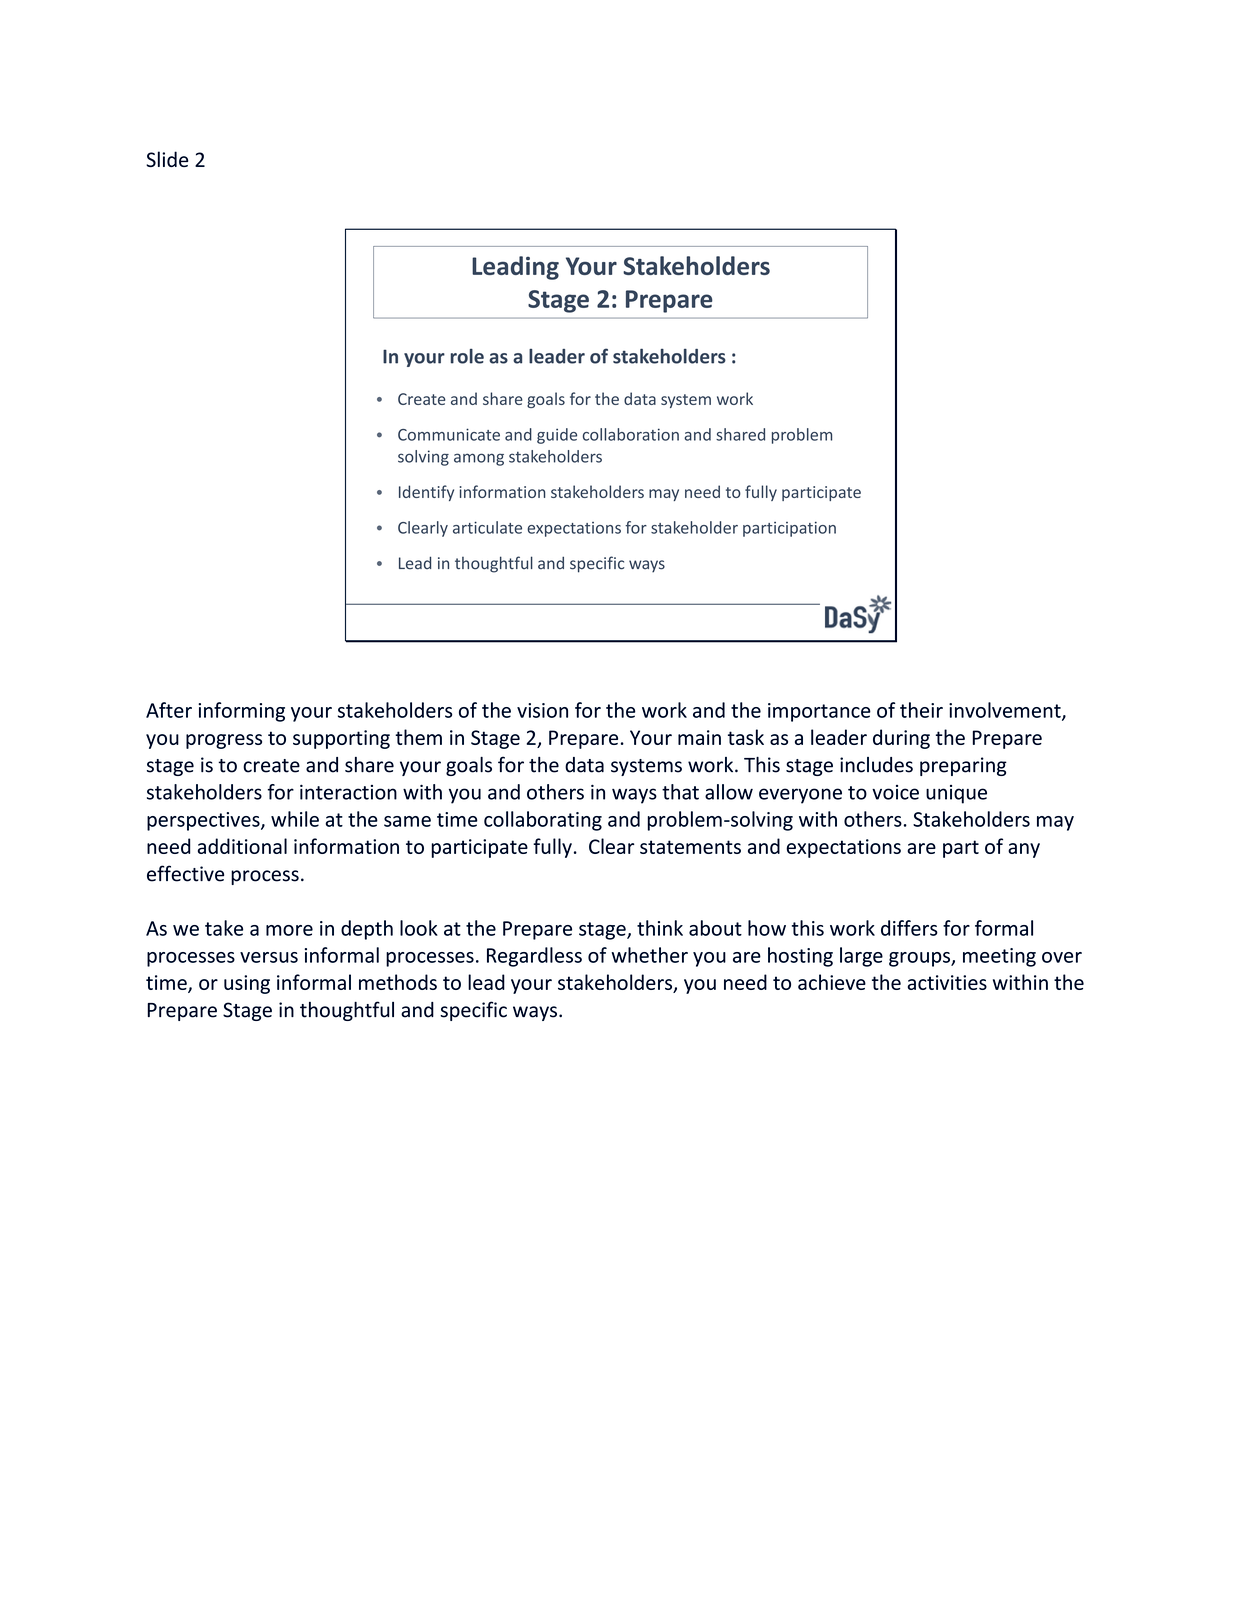 This screenshot has height=1606, width=1241. Describe the element at coordinates (449, 434) in the screenshot. I see `Communicate` at that location.
